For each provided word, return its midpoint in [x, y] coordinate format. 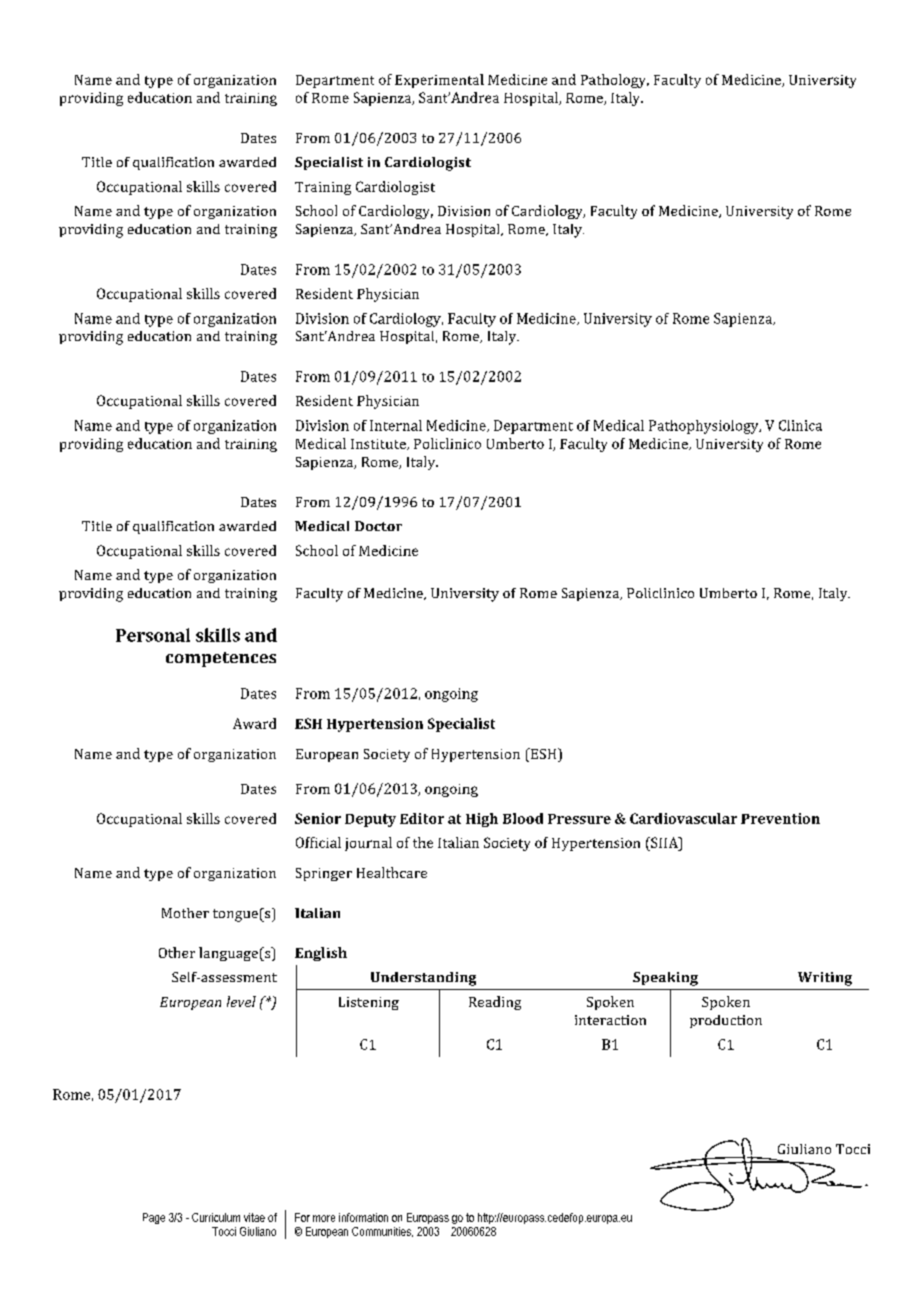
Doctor [378, 526]
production [726, 1021]
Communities [382, 1232]
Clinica [800, 425]
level [241, 1001]
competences [221, 659]
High [482, 820]
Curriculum [216, 1217]
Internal [396, 425]
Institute [379, 444]
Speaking [665, 979]
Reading [495, 1003]
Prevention [780, 818]
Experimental [439, 81]
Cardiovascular [683, 818]
